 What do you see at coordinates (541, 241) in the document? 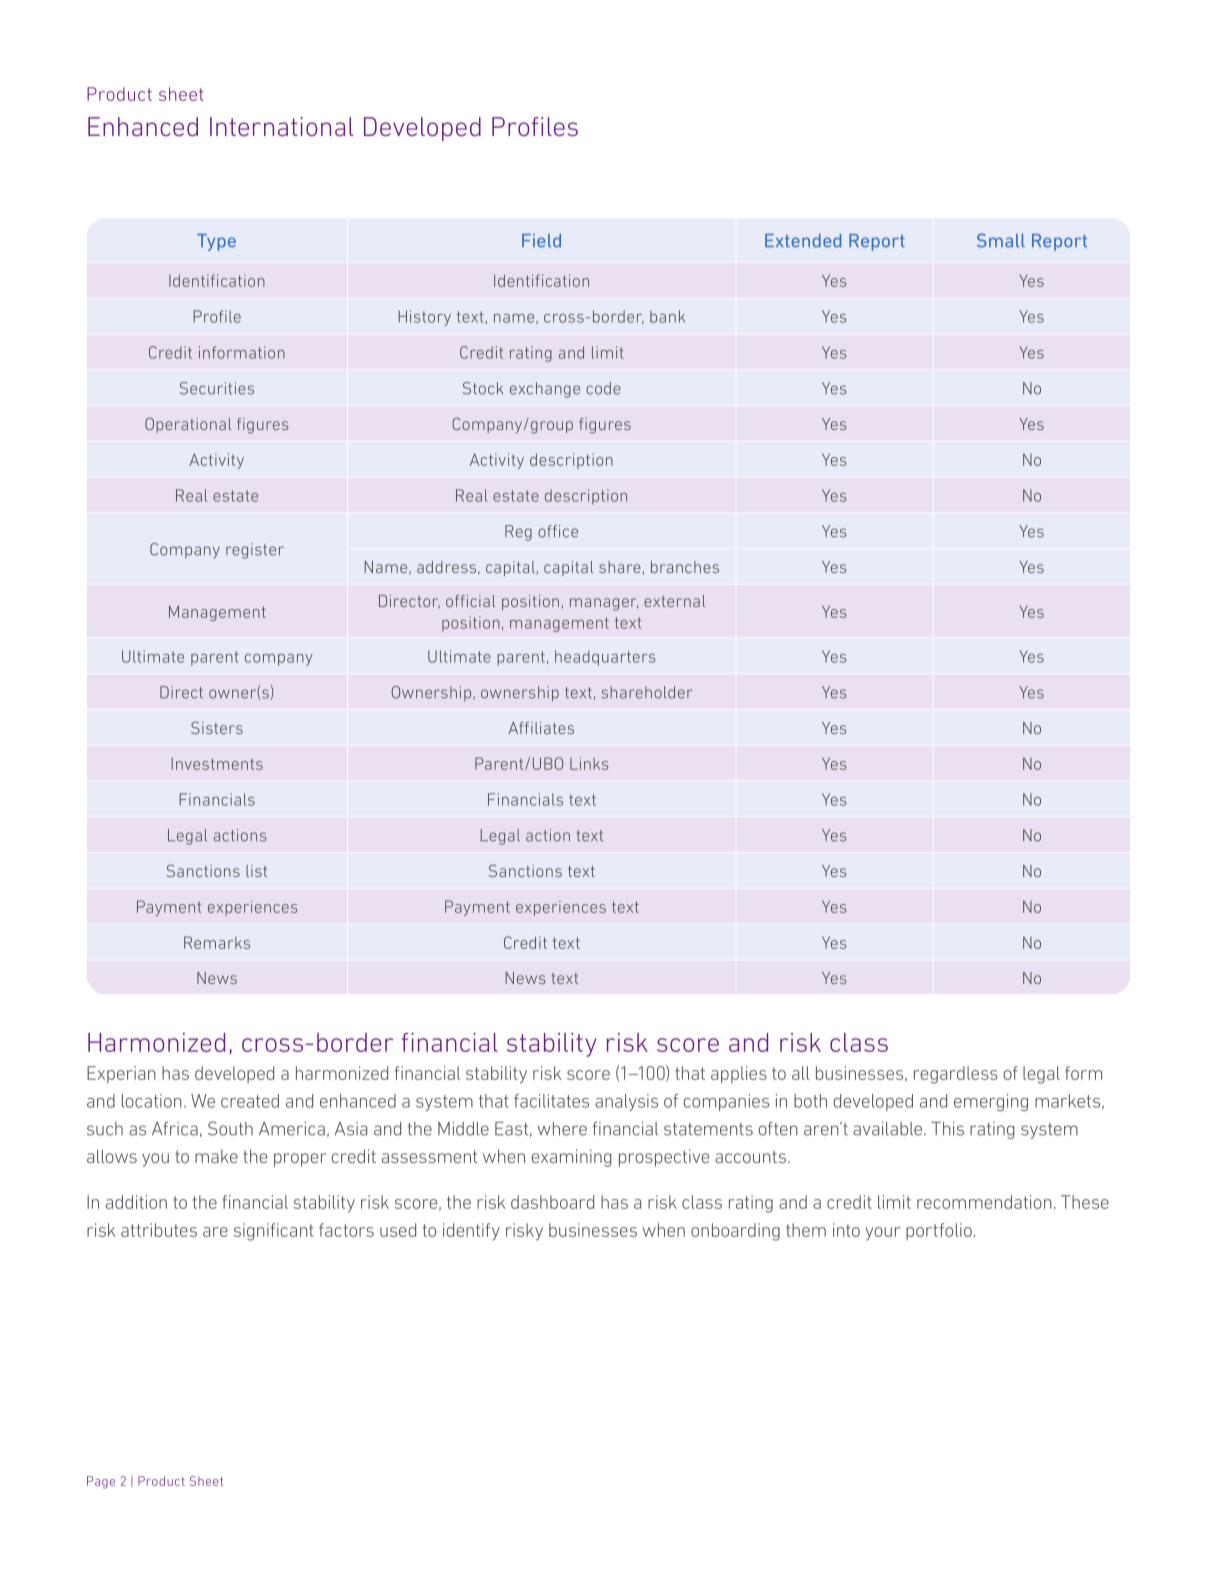
I see `Field` at bounding box center [541, 241].
